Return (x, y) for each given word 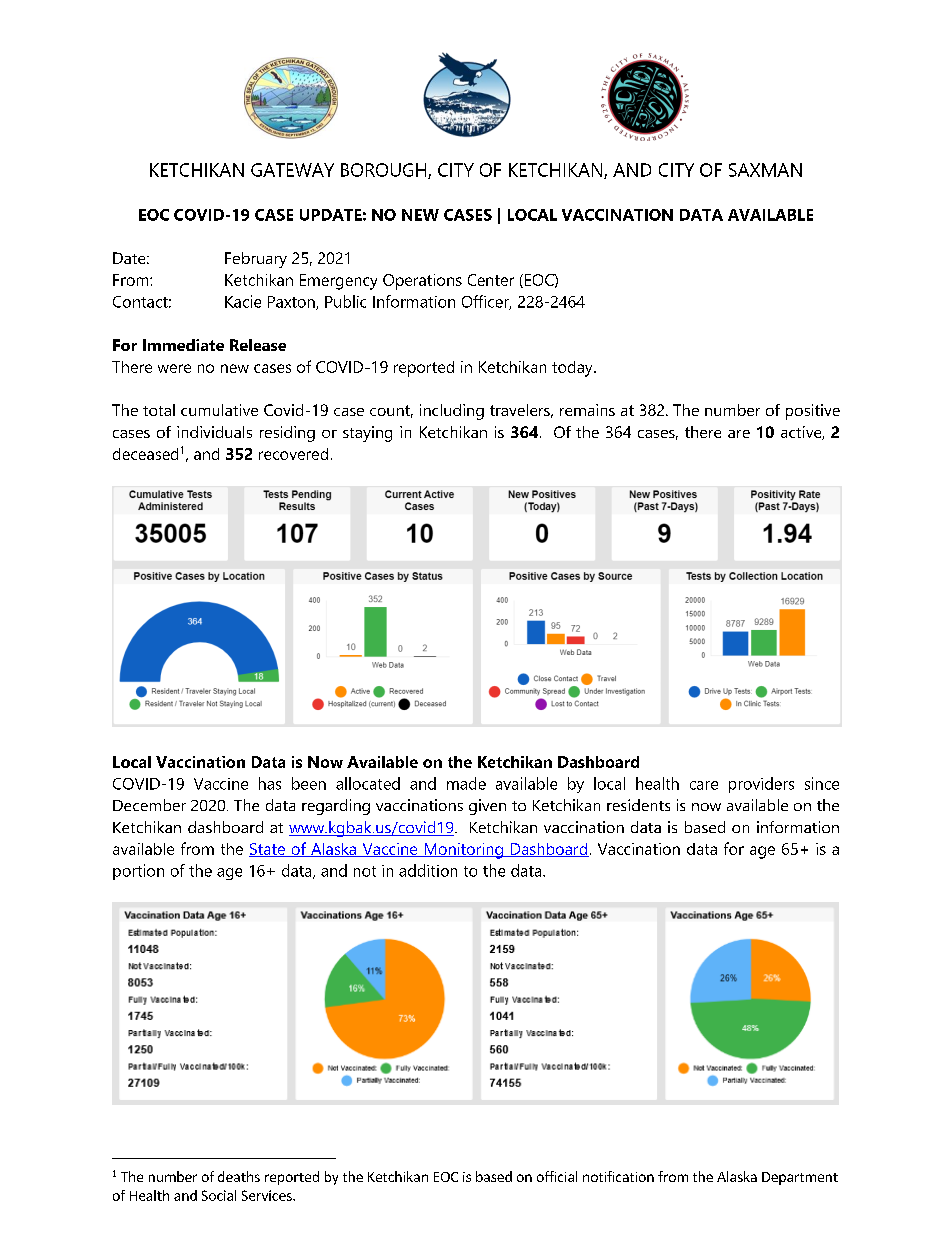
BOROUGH (385, 171)
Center (491, 280)
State (268, 850)
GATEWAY (292, 170)
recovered (293, 454)
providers (761, 785)
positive (813, 412)
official (557, 1176)
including (452, 412)
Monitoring (463, 851)
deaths (239, 1176)
